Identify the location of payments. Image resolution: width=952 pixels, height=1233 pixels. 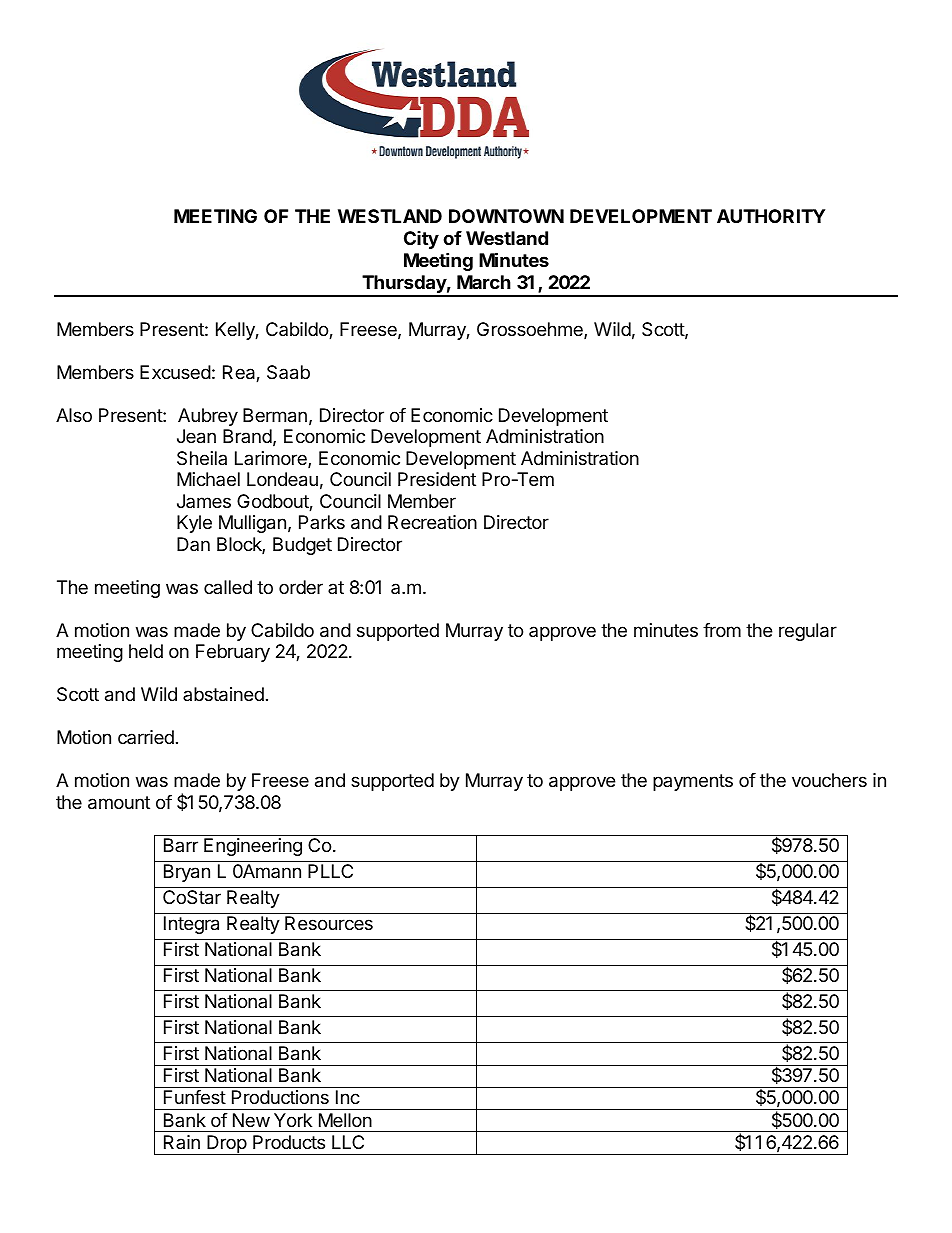
(693, 782).
